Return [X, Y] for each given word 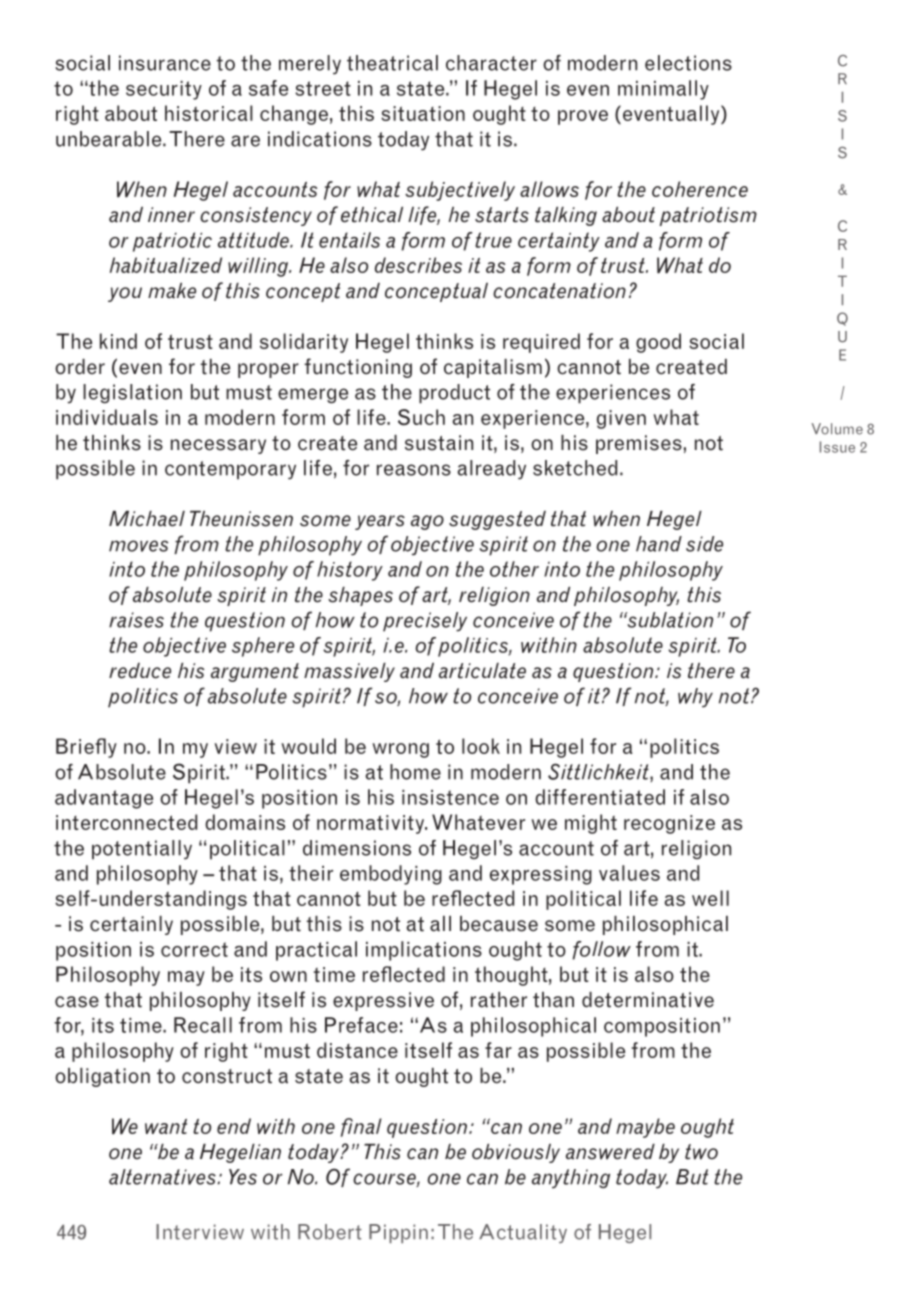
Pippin [398, 1233]
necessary [218, 446]
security [164, 90]
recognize [669, 824]
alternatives [163, 1177]
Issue [837, 447]
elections [688, 63]
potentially [142, 850]
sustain [439, 443]
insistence [450, 797]
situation [423, 113]
